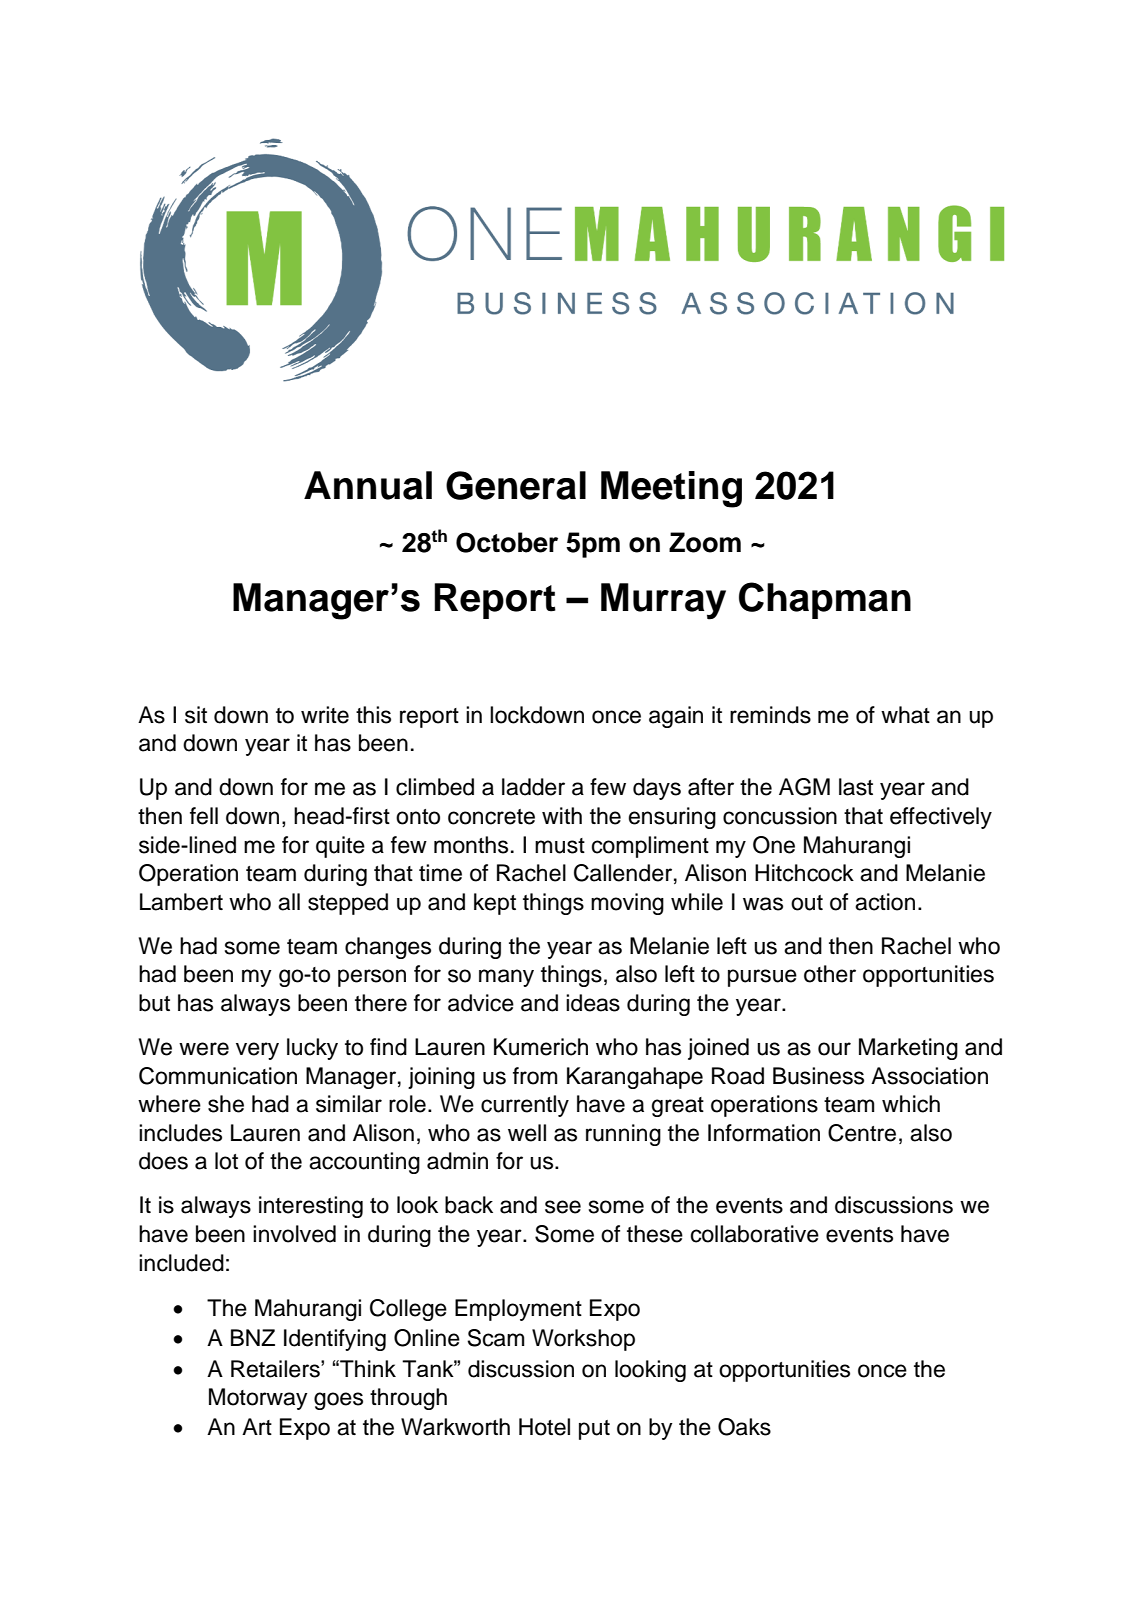  Describe the element at coordinates (258, 1399) in the document. I see `Motorway` at that location.
